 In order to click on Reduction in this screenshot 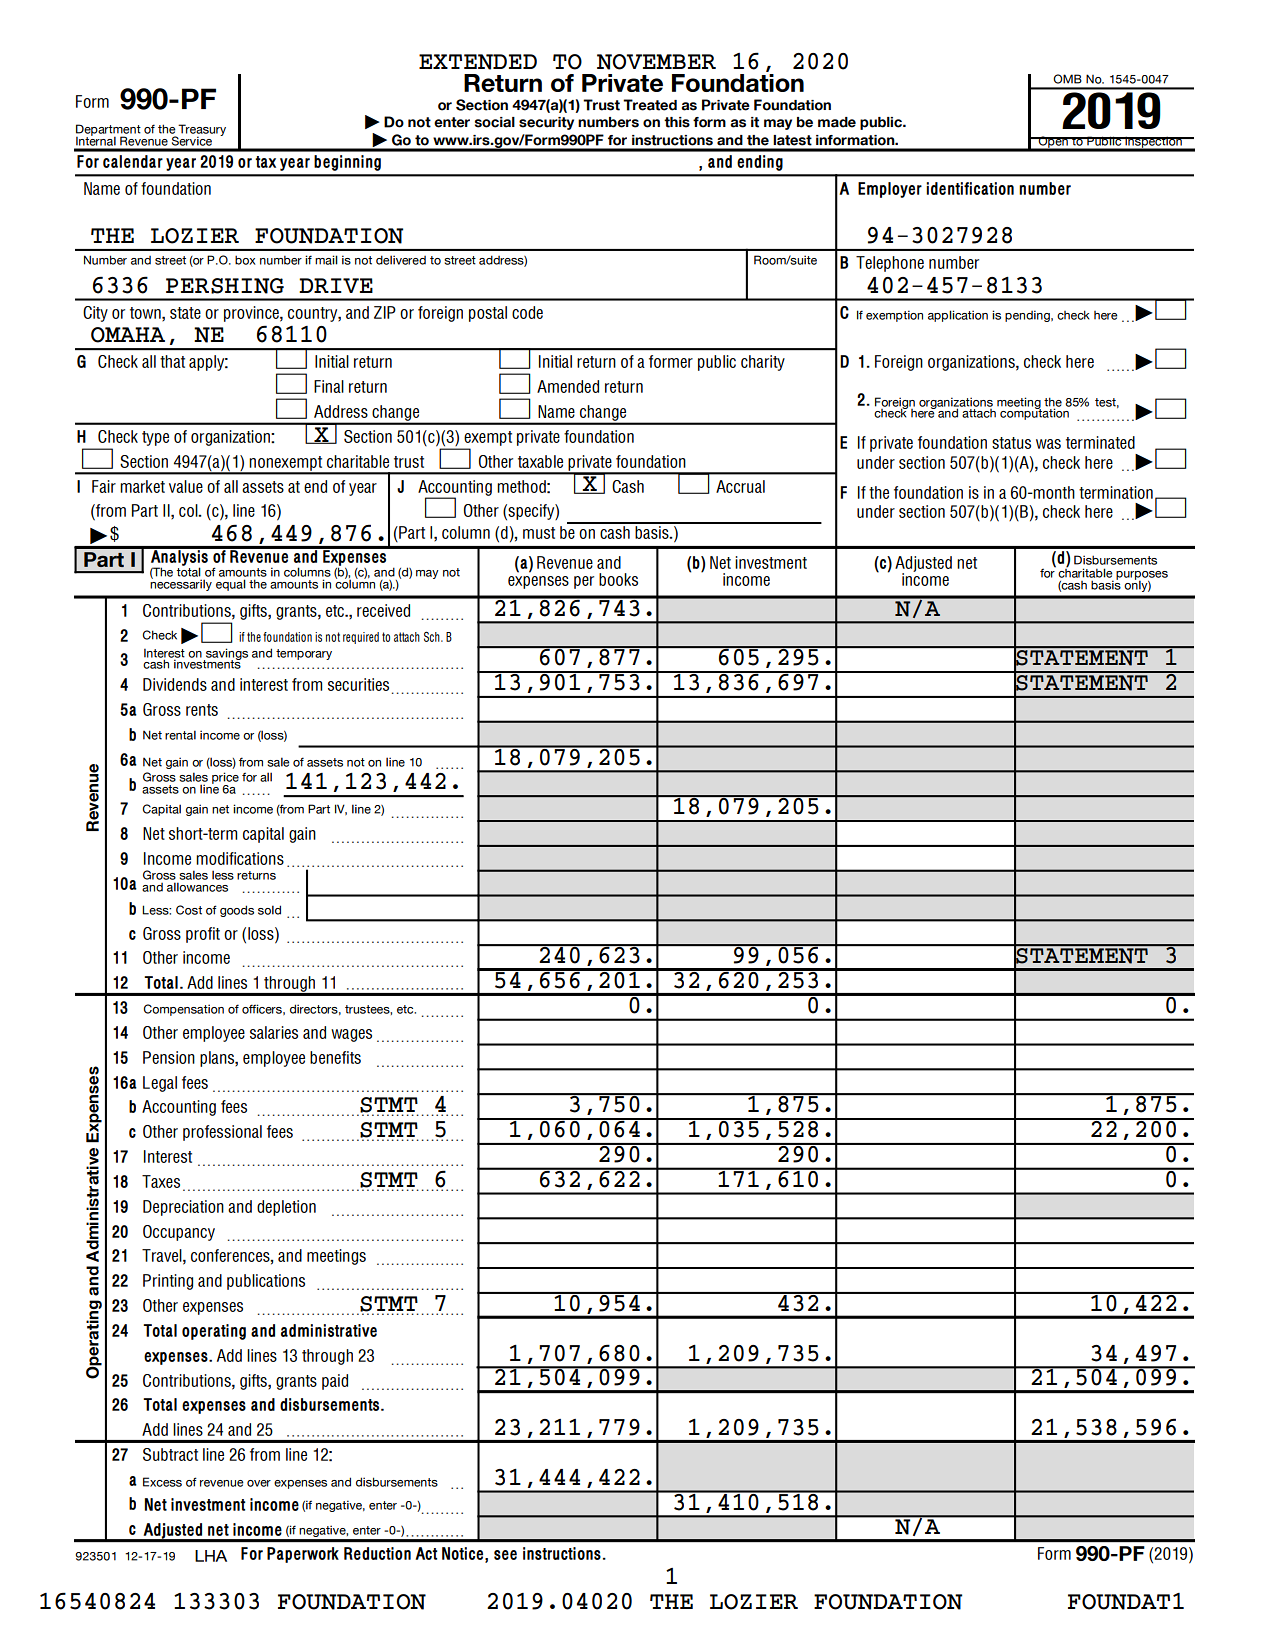, I will do `click(377, 1553)`.
